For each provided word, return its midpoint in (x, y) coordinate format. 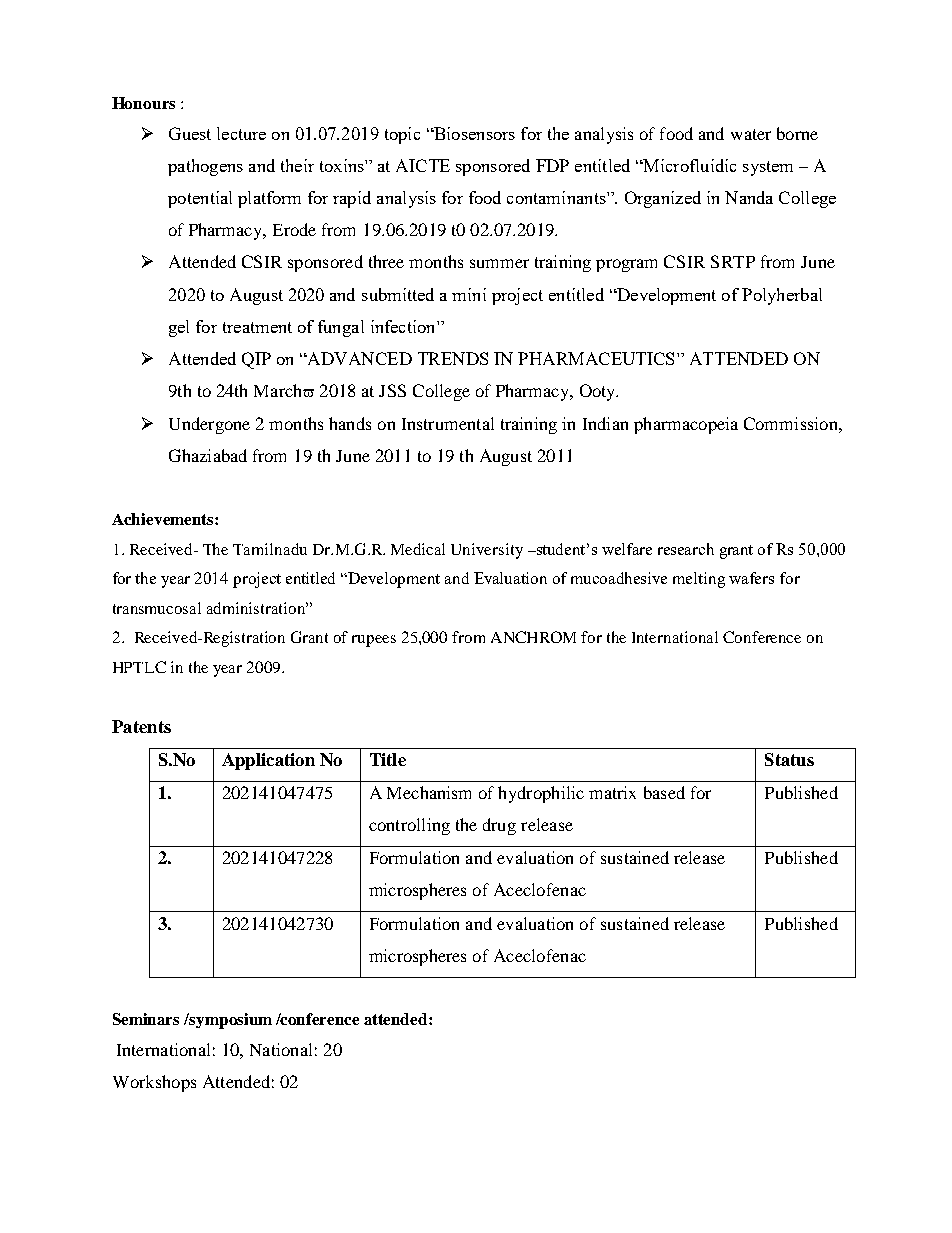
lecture (241, 133)
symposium (230, 1021)
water (751, 134)
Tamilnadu (270, 549)
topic (402, 135)
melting (699, 580)
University (487, 551)
